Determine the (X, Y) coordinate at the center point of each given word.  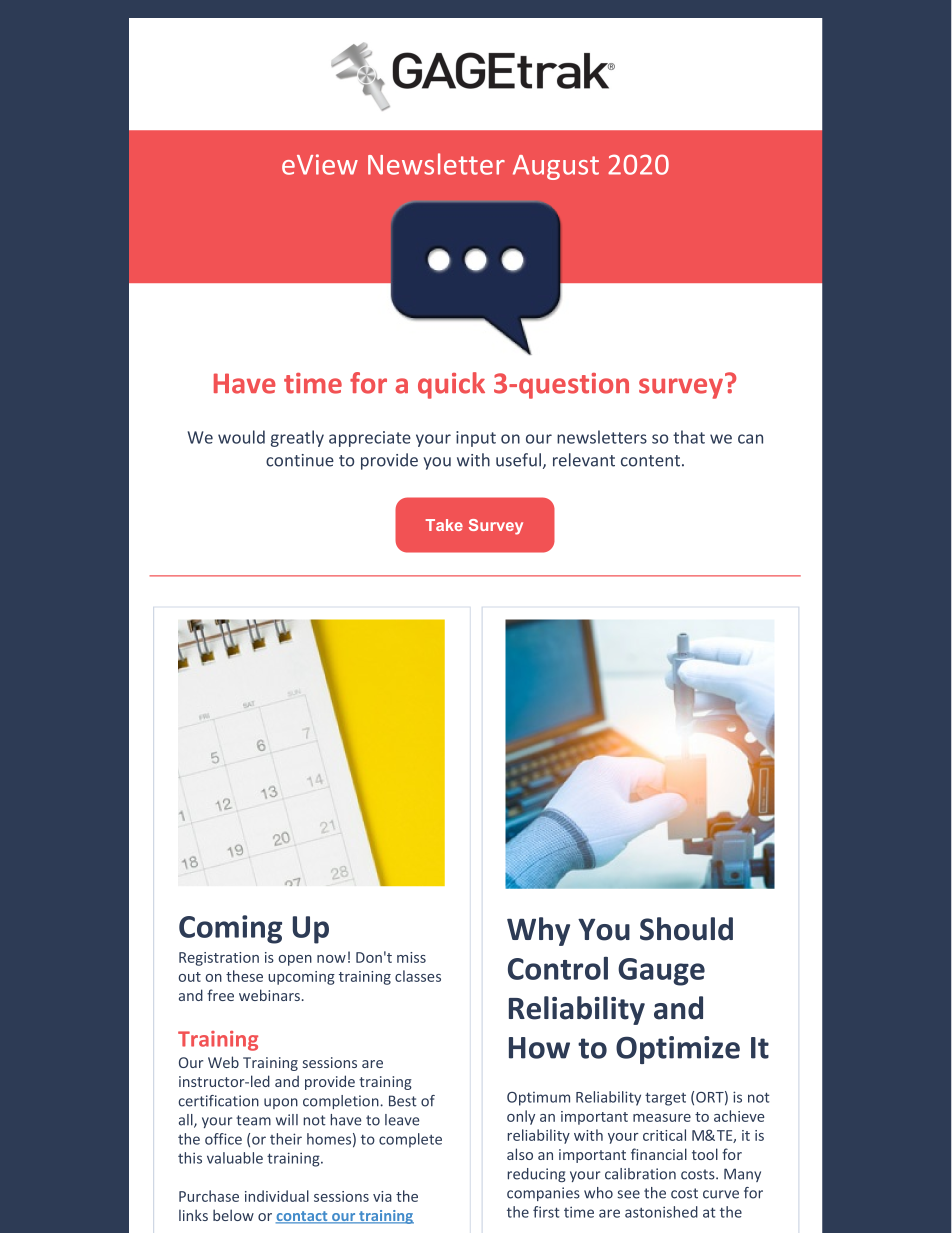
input (476, 439)
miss (411, 957)
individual (277, 1196)
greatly (297, 438)
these (244, 976)
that (689, 437)
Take (444, 525)
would (241, 437)
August (556, 167)
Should (686, 929)
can (750, 439)
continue (300, 460)
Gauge (661, 972)
